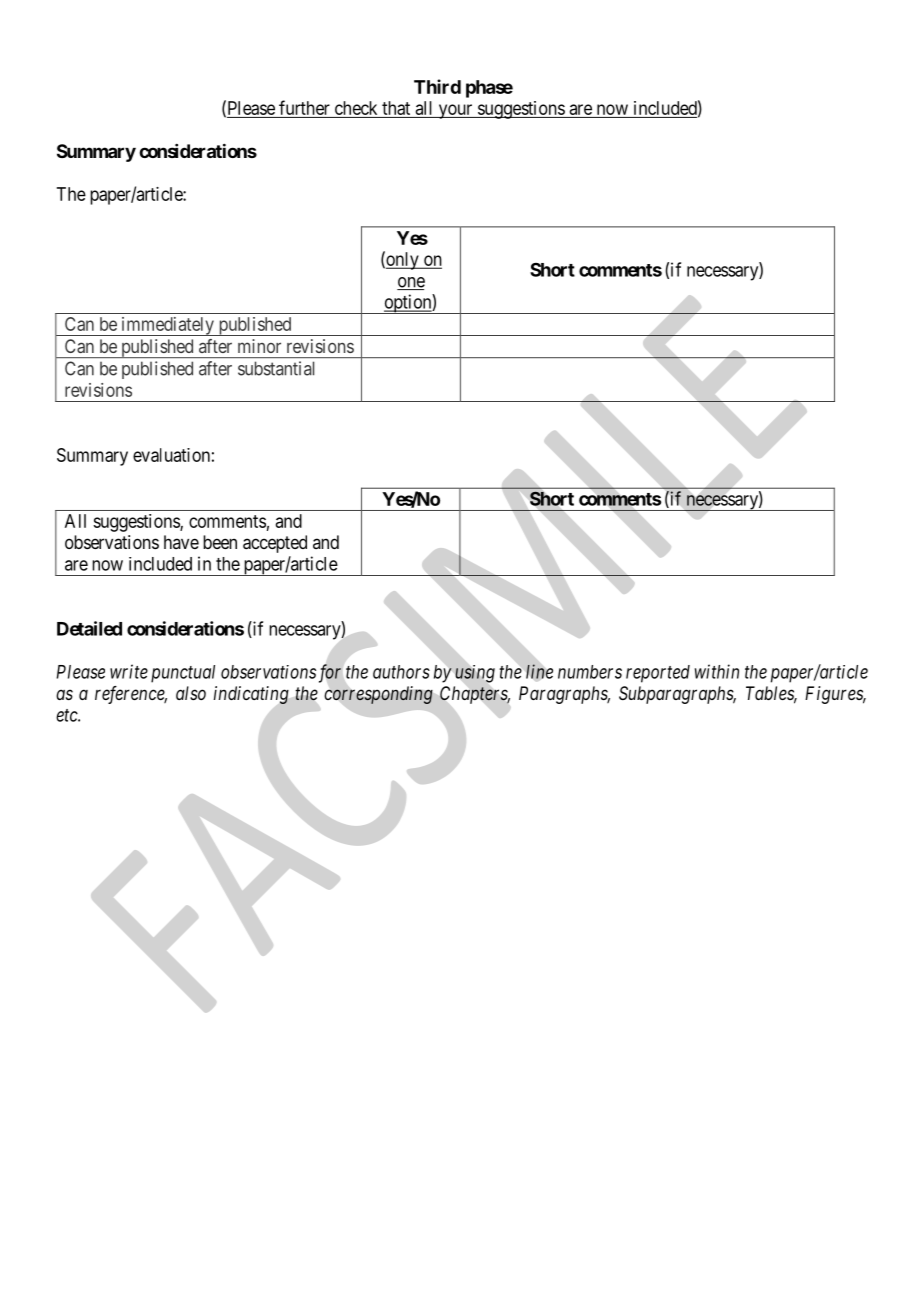 Image resolution: width=924 pixels, height=1308 pixels. I want to click on Third, so click(437, 86).
